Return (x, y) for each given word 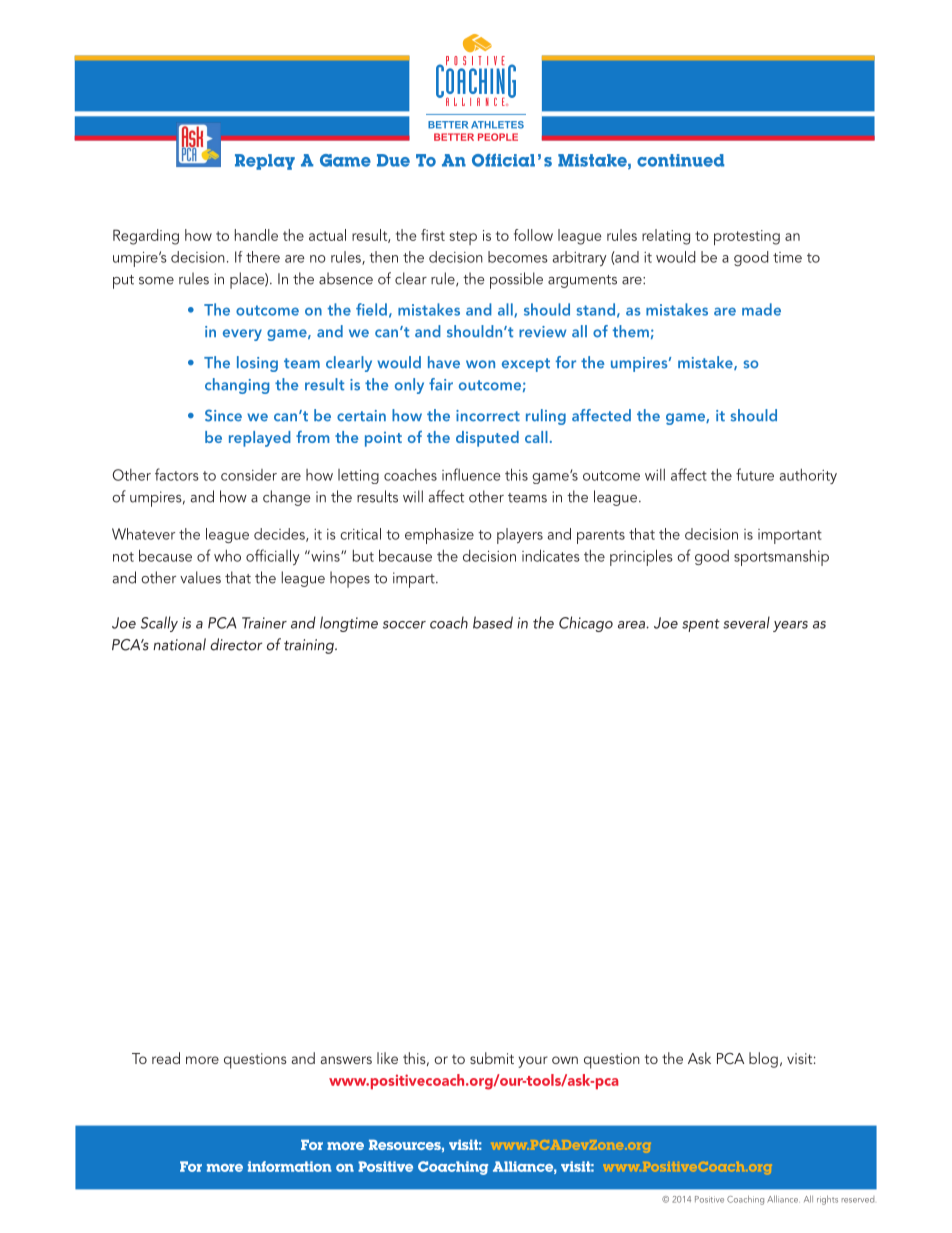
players (520, 536)
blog (763, 1060)
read (166, 1058)
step (463, 238)
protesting (747, 238)
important (790, 536)
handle (256, 235)
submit (492, 1058)
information (290, 1166)
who (227, 556)
